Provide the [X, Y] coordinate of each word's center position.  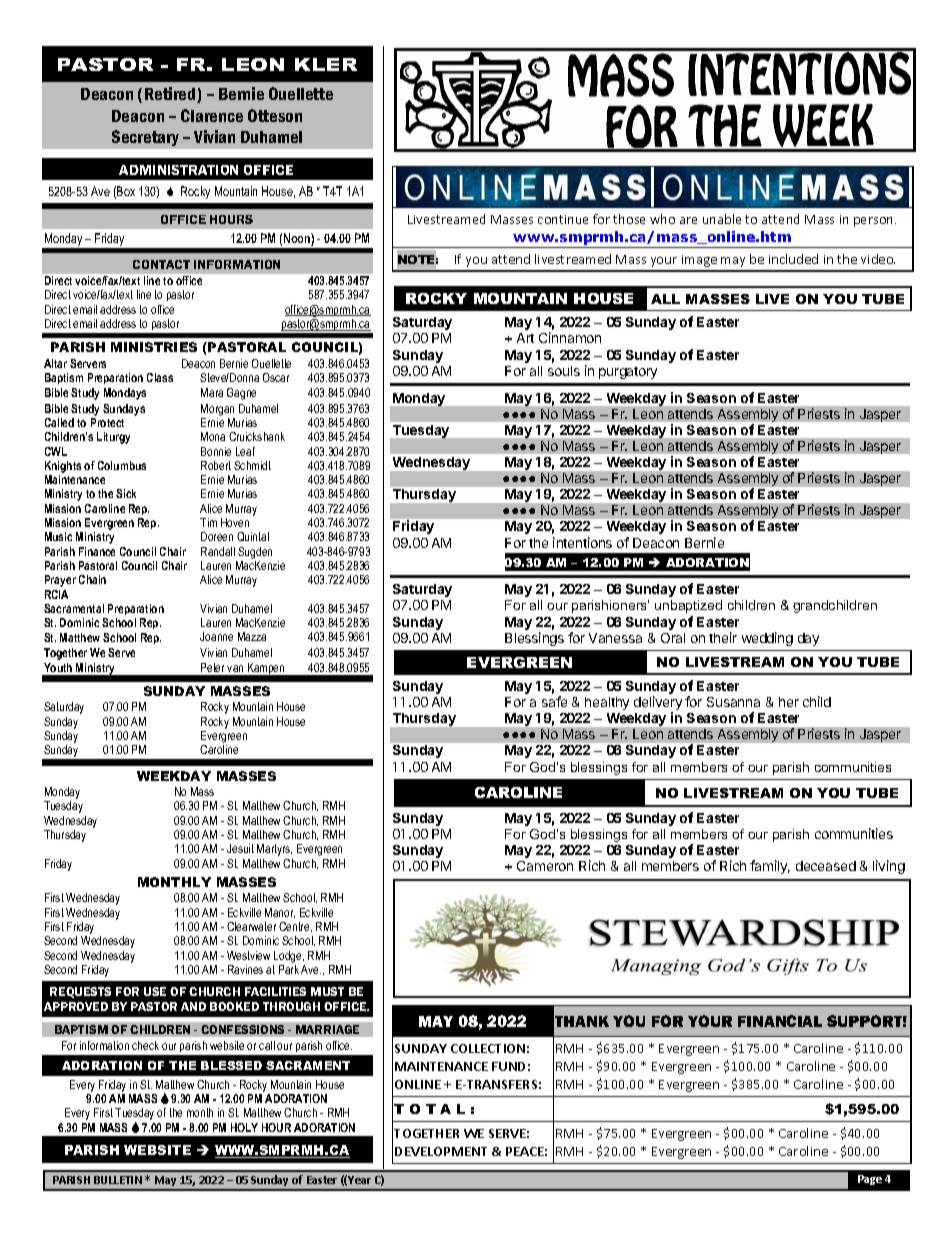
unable [722, 219]
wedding [767, 639]
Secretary [145, 138]
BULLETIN [118, 1180]
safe [554, 701]
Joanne [216, 636]
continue [563, 219]
